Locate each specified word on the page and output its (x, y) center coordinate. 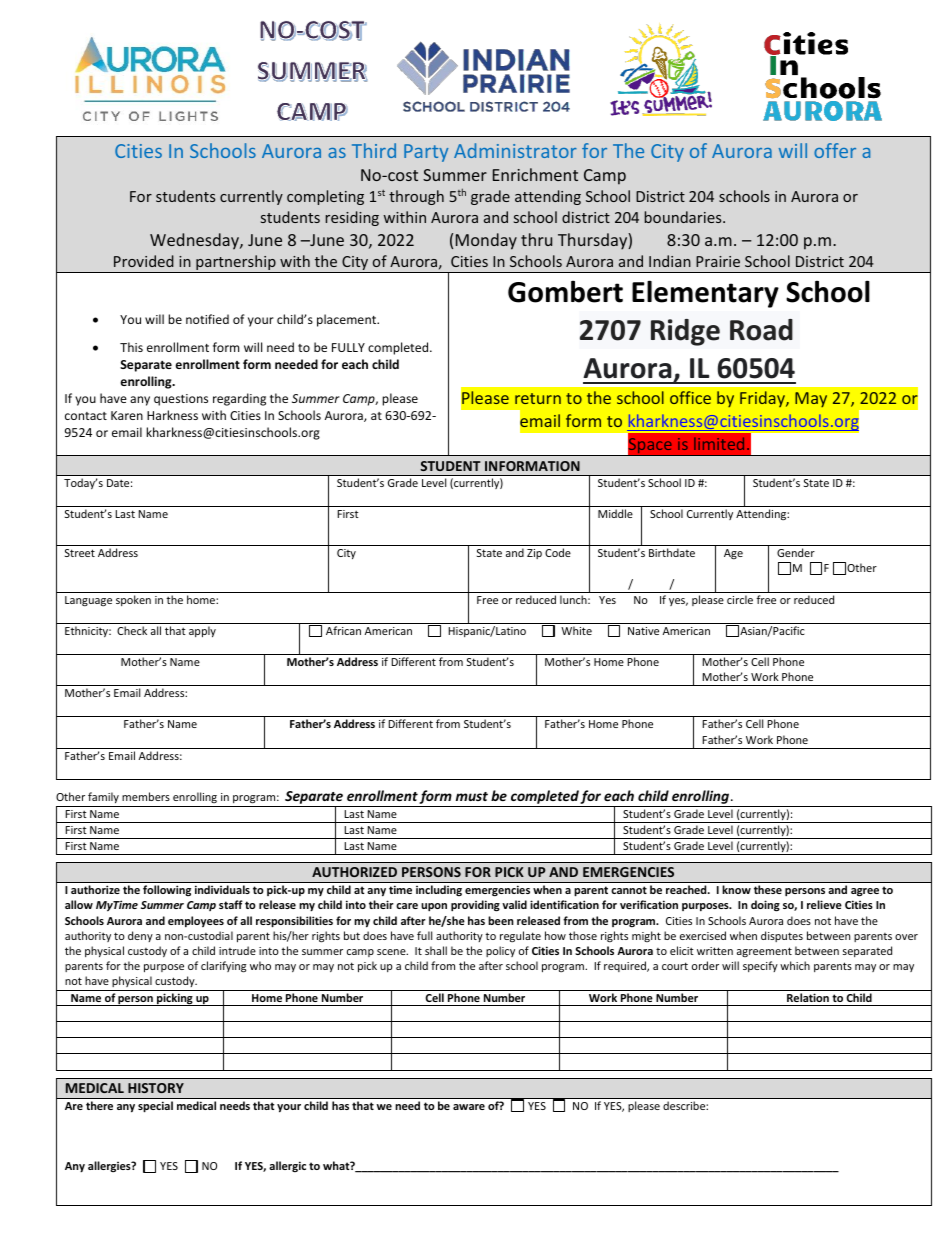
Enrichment (535, 174)
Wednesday (195, 241)
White (576, 630)
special (155, 1106)
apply (202, 631)
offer (835, 150)
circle (740, 599)
